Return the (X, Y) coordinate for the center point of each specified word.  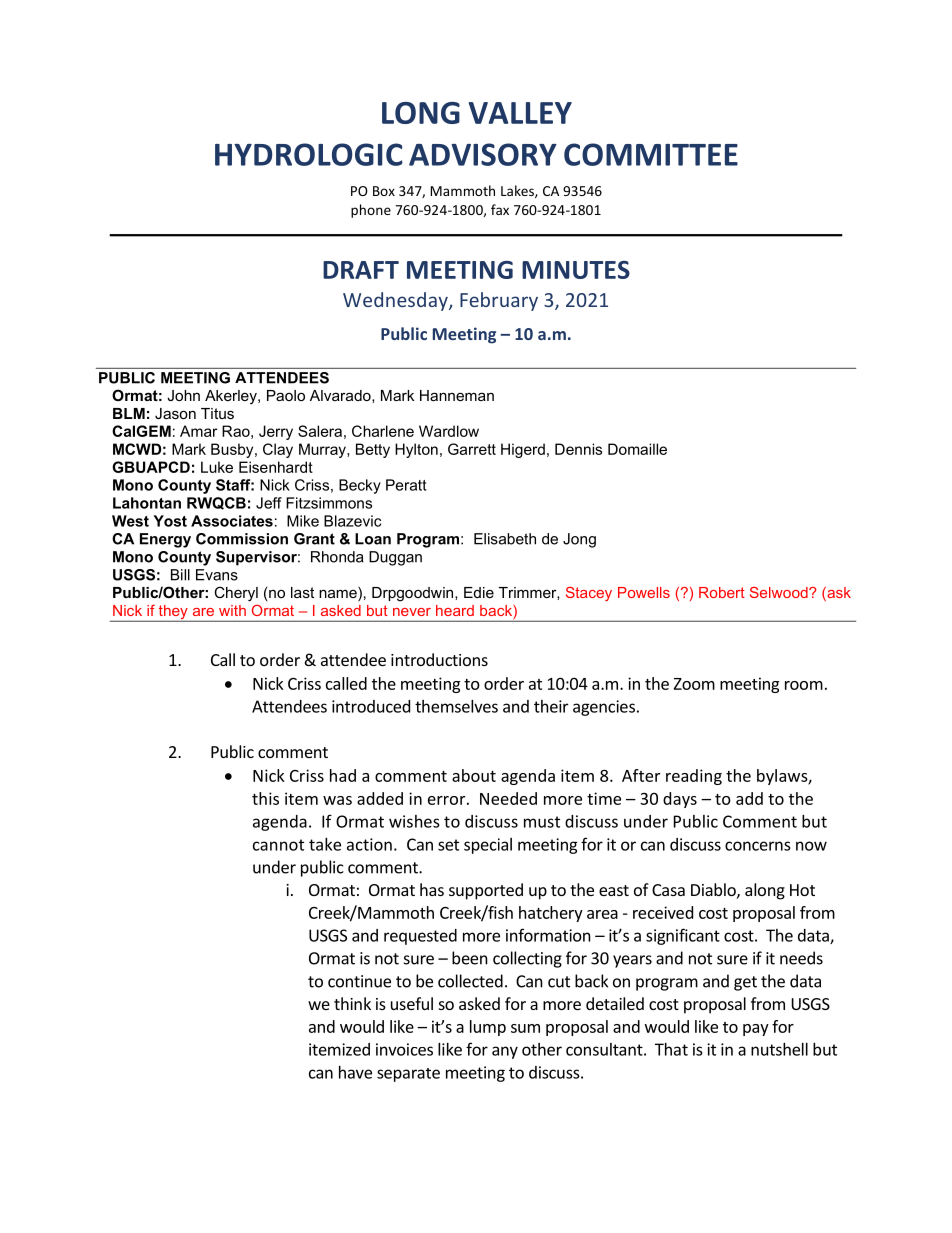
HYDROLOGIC (309, 154)
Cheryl (236, 594)
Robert (722, 592)
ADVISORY (483, 154)
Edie (479, 592)
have (355, 1072)
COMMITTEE (651, 154)
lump (488, 1028)
